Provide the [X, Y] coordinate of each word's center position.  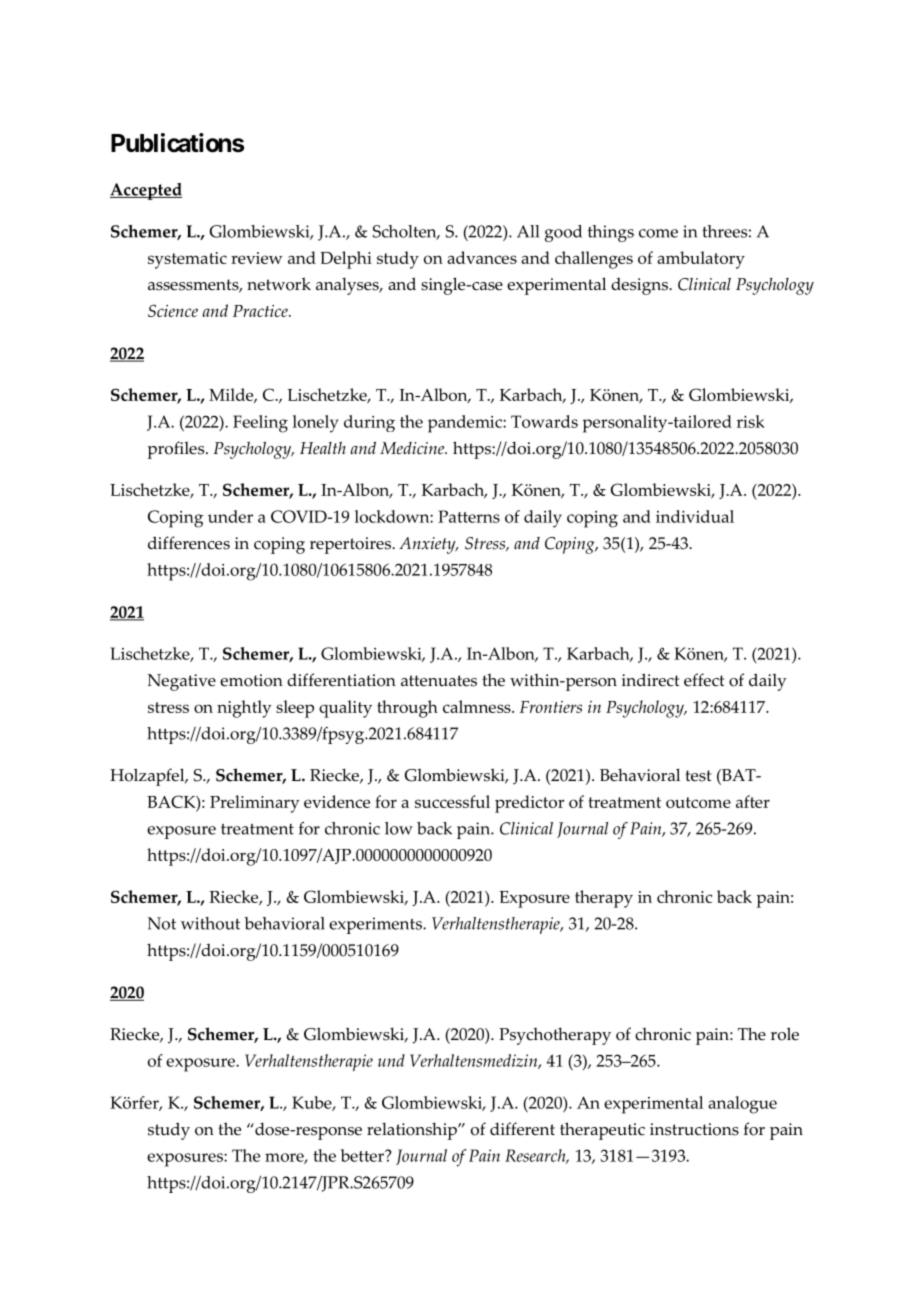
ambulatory [701, 260]
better [363, 1155]
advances [482, 257]
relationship [413, 1131]
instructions [694, 1129]
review [256, 258]
